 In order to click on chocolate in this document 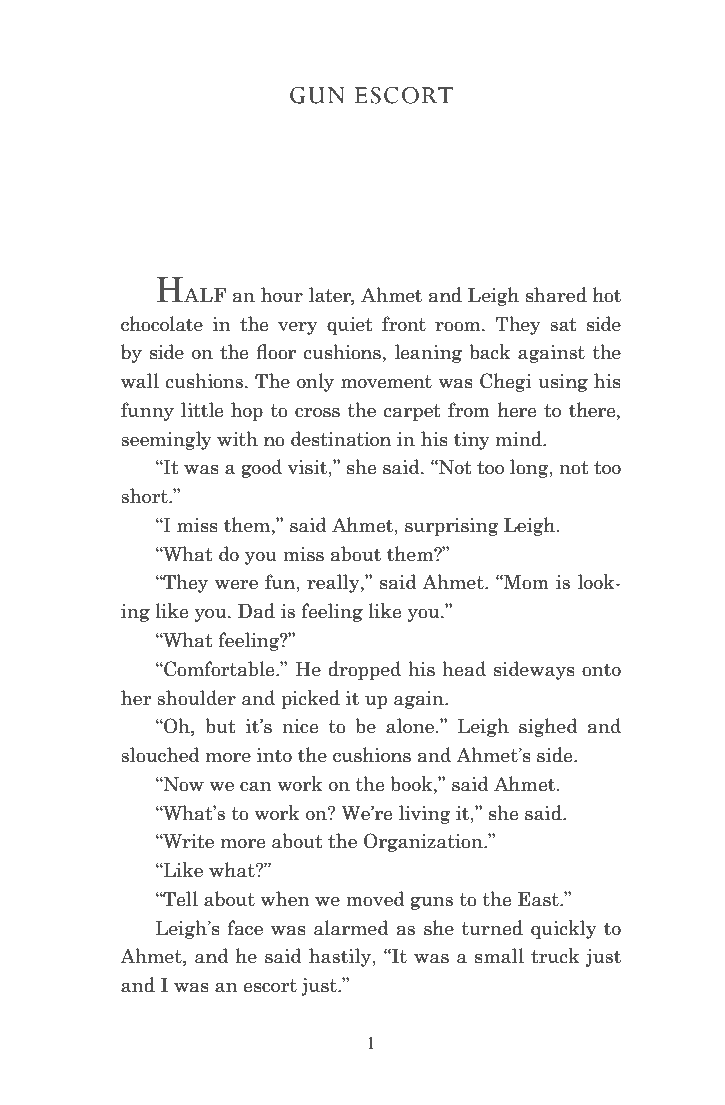, I will do `click(162, 324)`.
